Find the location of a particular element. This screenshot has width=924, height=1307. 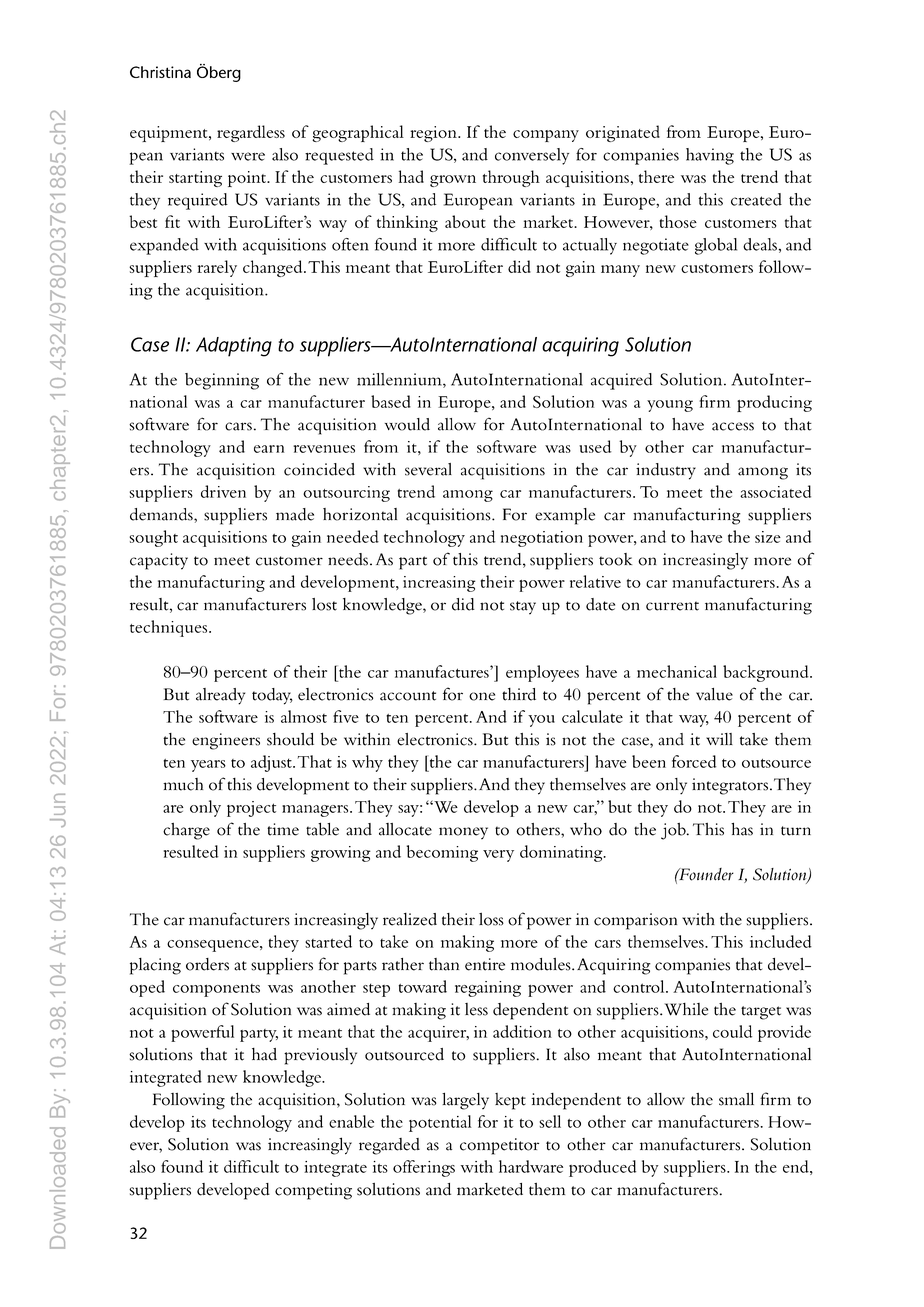

millennium is located at coordinates (400, 380).
